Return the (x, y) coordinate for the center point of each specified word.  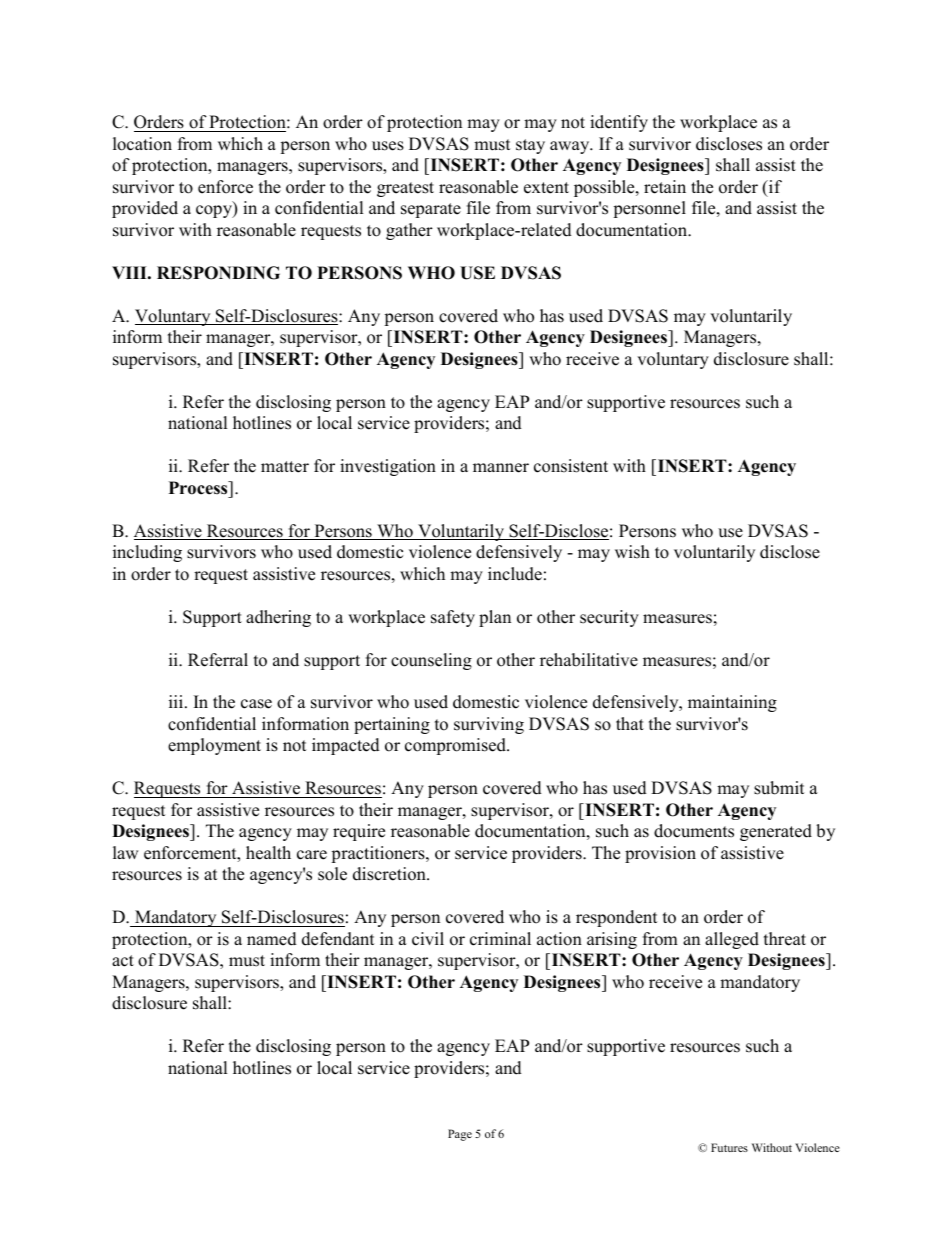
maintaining (732, 703)
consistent (571, 466)
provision (660, 854)
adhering (278, 618)
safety (453, 618)
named (272, 939)
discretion (390, 874)
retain (665, 187)
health (268, 853)
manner (501, 468)
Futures (729, 1147)
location (142, 144)
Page (460, 1135)
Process (199, 488)
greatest (405, 189)
